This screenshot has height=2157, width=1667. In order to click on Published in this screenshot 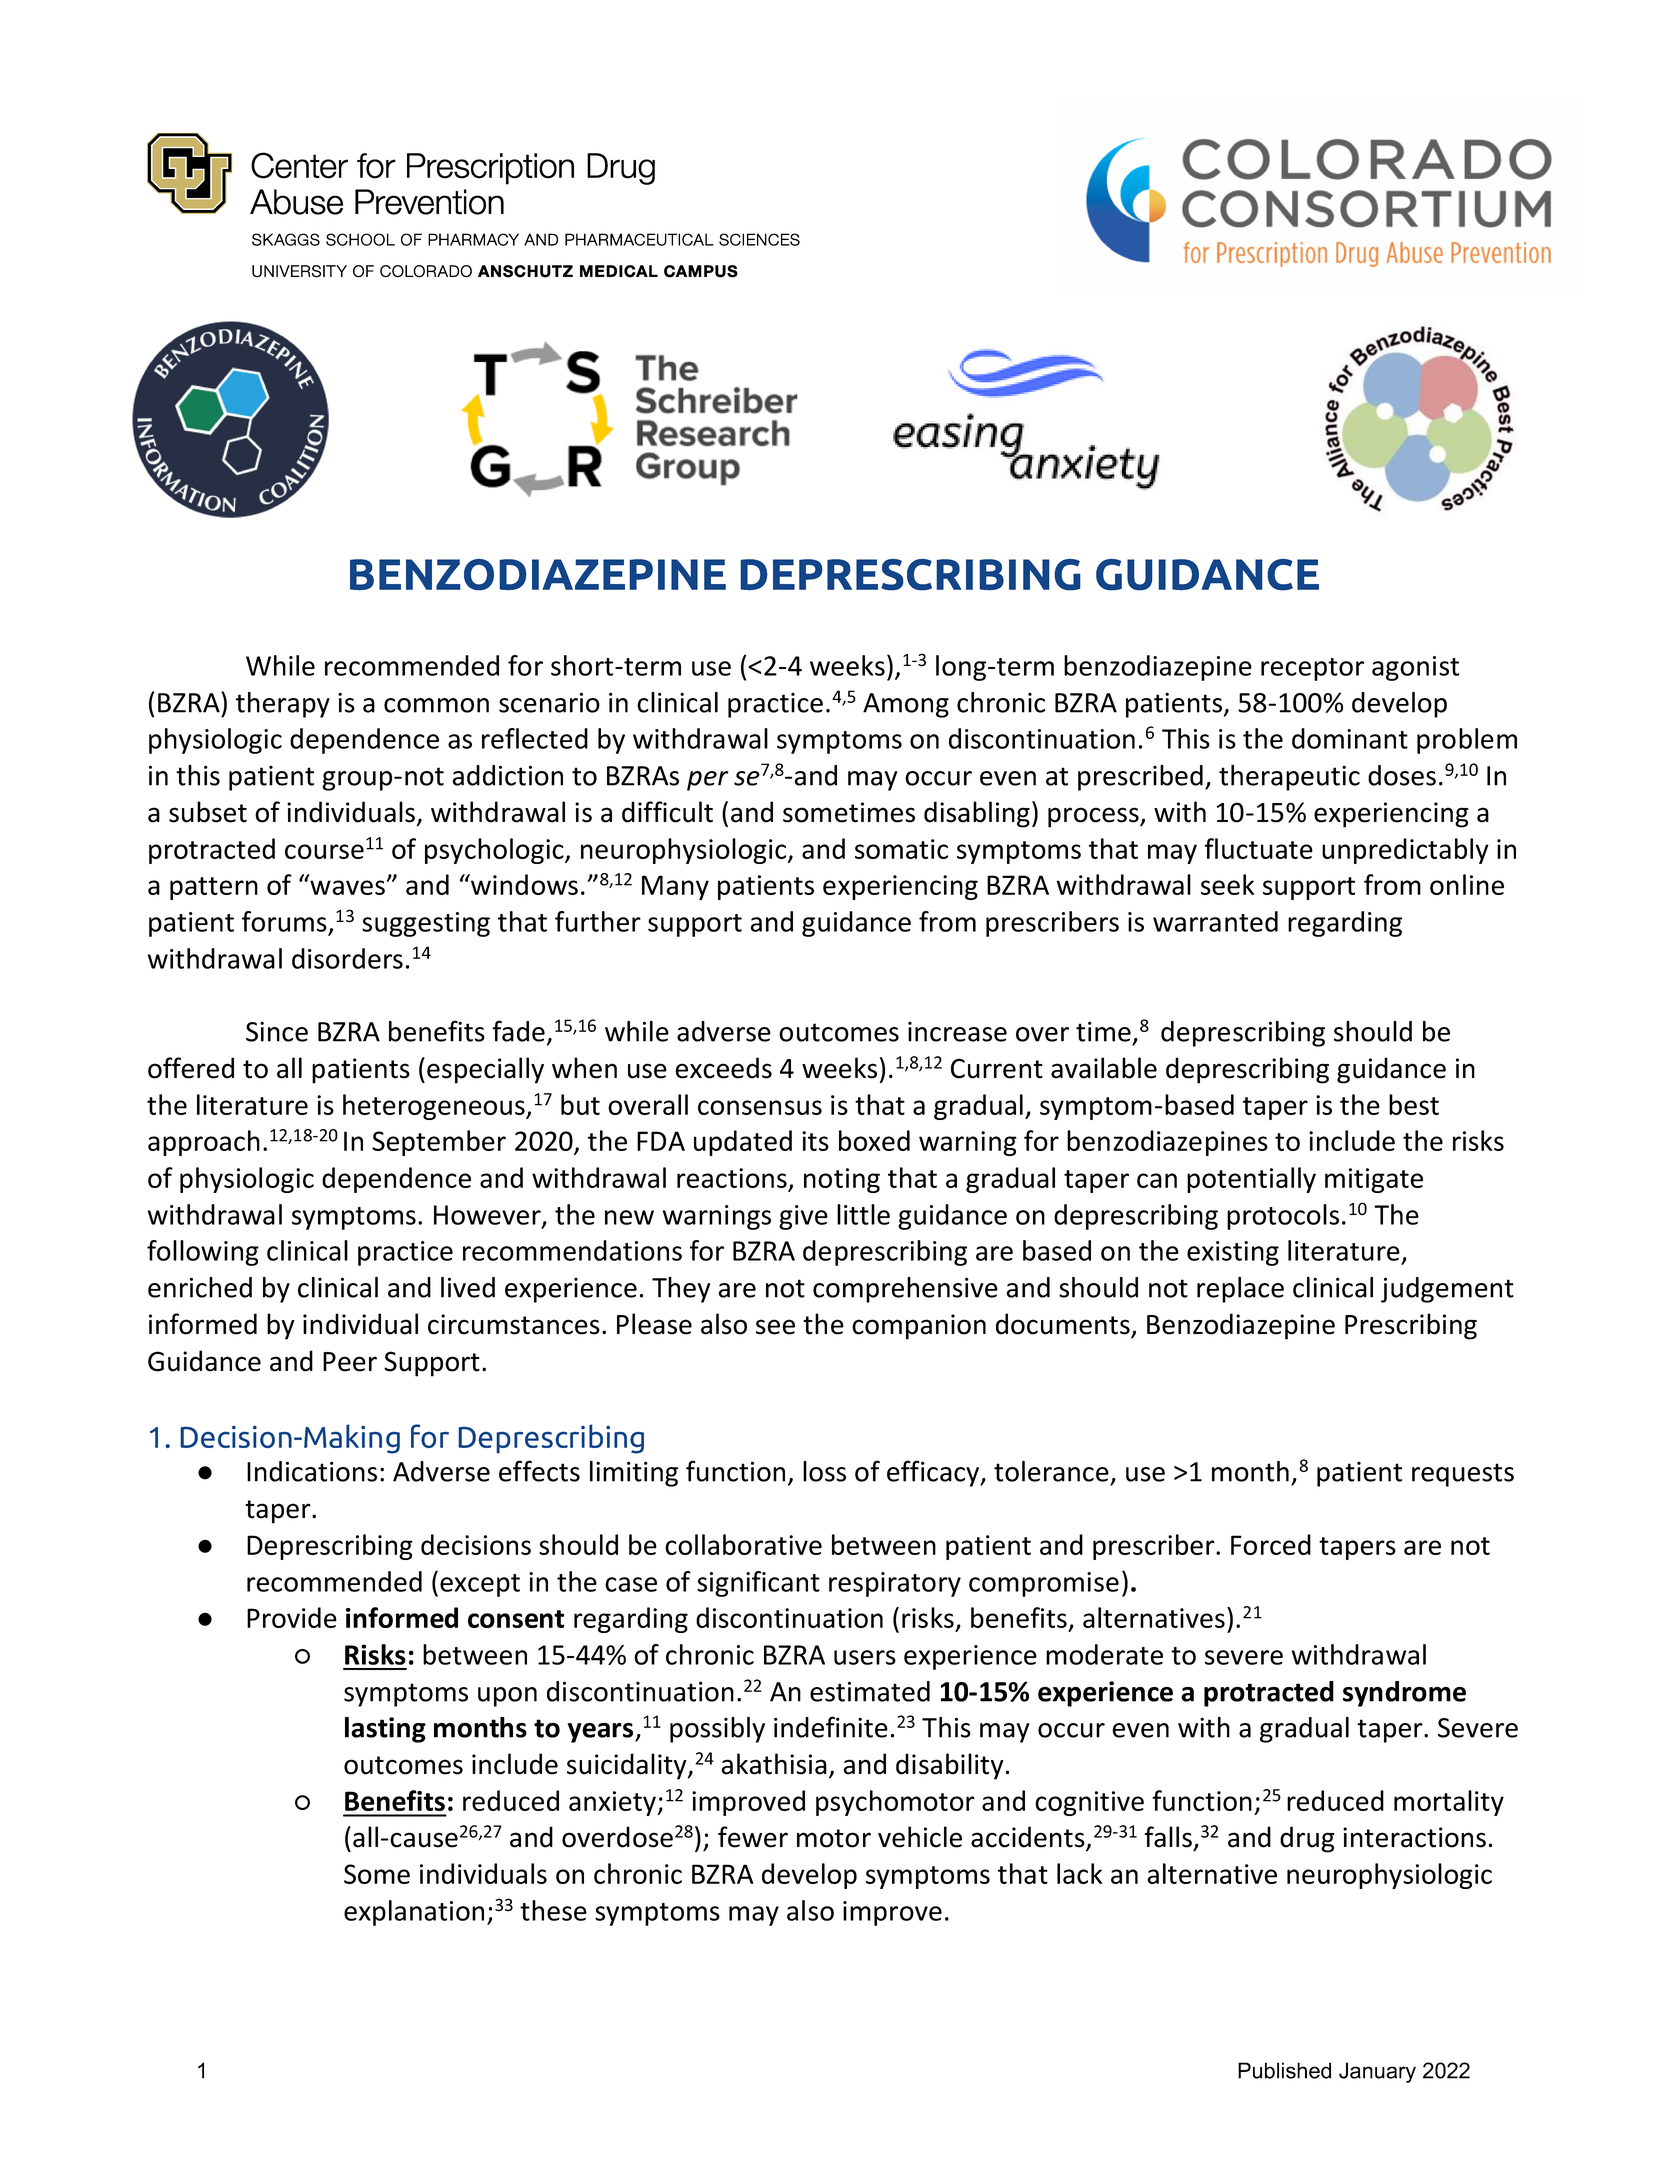, I will do `click(1284, 2070)`.
